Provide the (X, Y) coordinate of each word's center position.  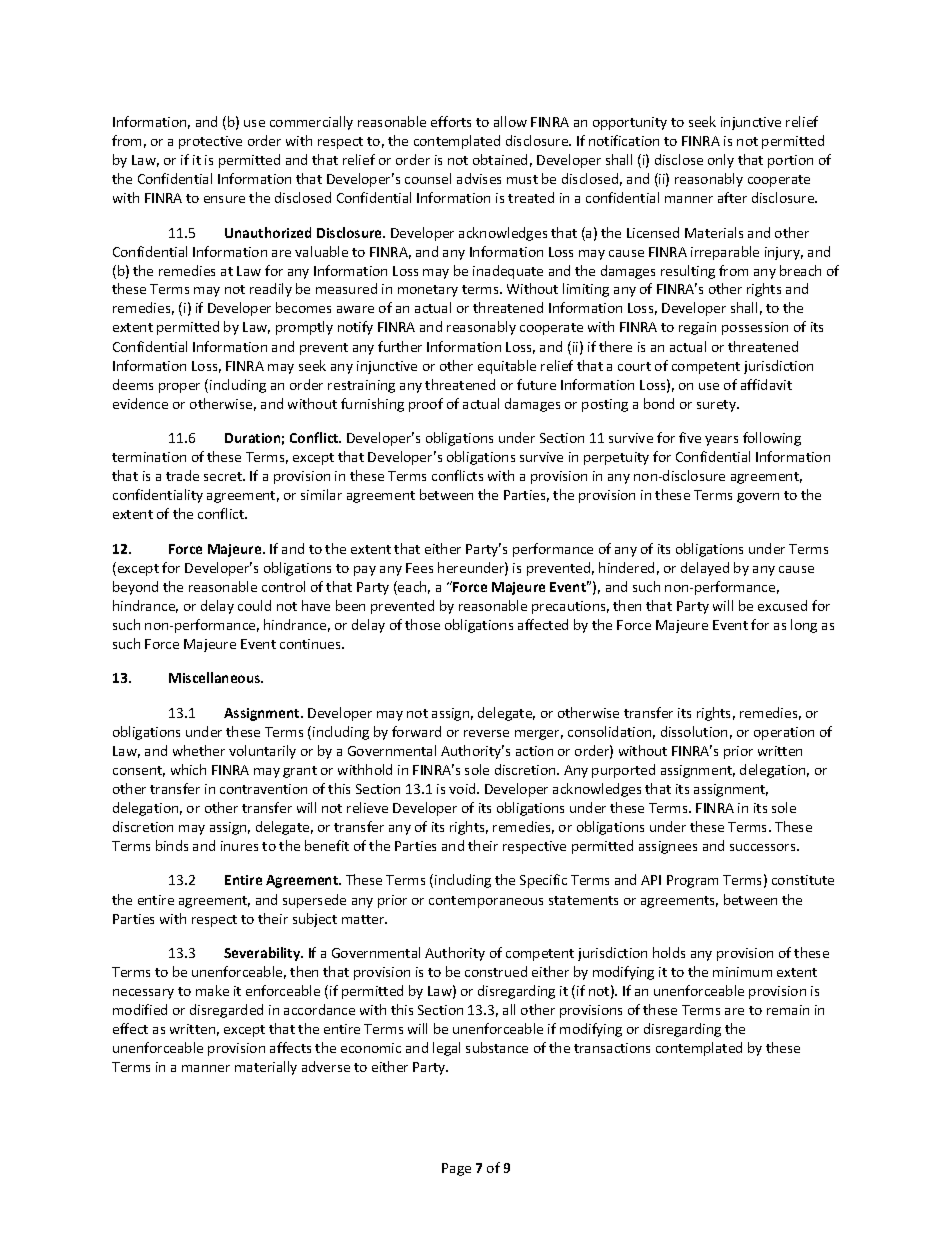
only (721, 161)
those (422, 624)
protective (210, 142)
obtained (500, 159)
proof (426, 405)
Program (692, 881)
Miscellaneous (216, 677)
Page (456, 1169)
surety (717, 406)
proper (179, 388)
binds (172, 845)
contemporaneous (486, 902)
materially (266, 1068)
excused (782, 605)
